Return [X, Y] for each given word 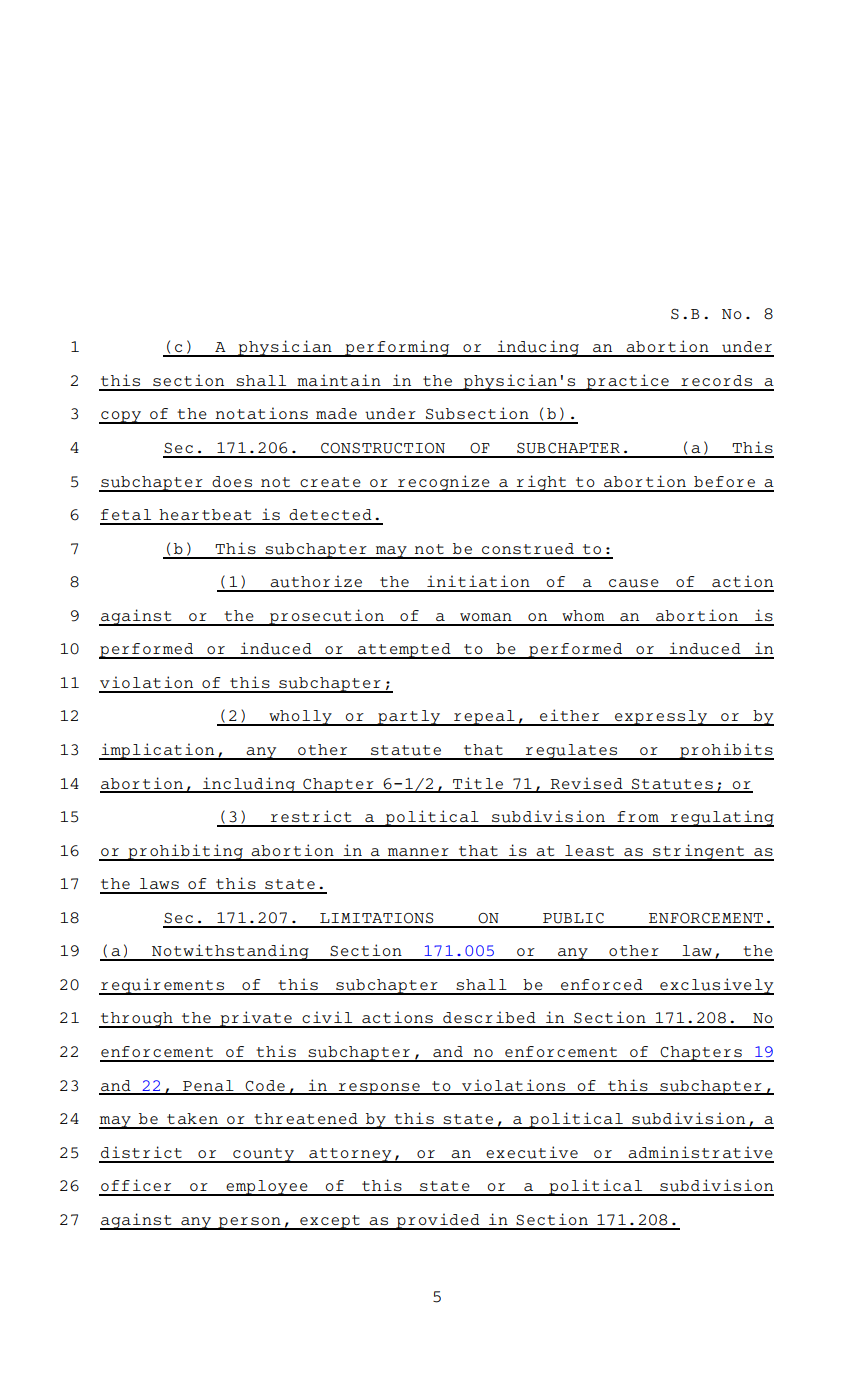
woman [486, 617]
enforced [602, 984]
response [379, 1089]
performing [397, 348]
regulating [721, 818]
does [232, 481]
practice [627, 382]
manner [418, 852]
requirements [162, 986]
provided [438, 1221]
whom [583, 615]
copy [121, 417]
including [249, 785]
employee [267, 1188]
